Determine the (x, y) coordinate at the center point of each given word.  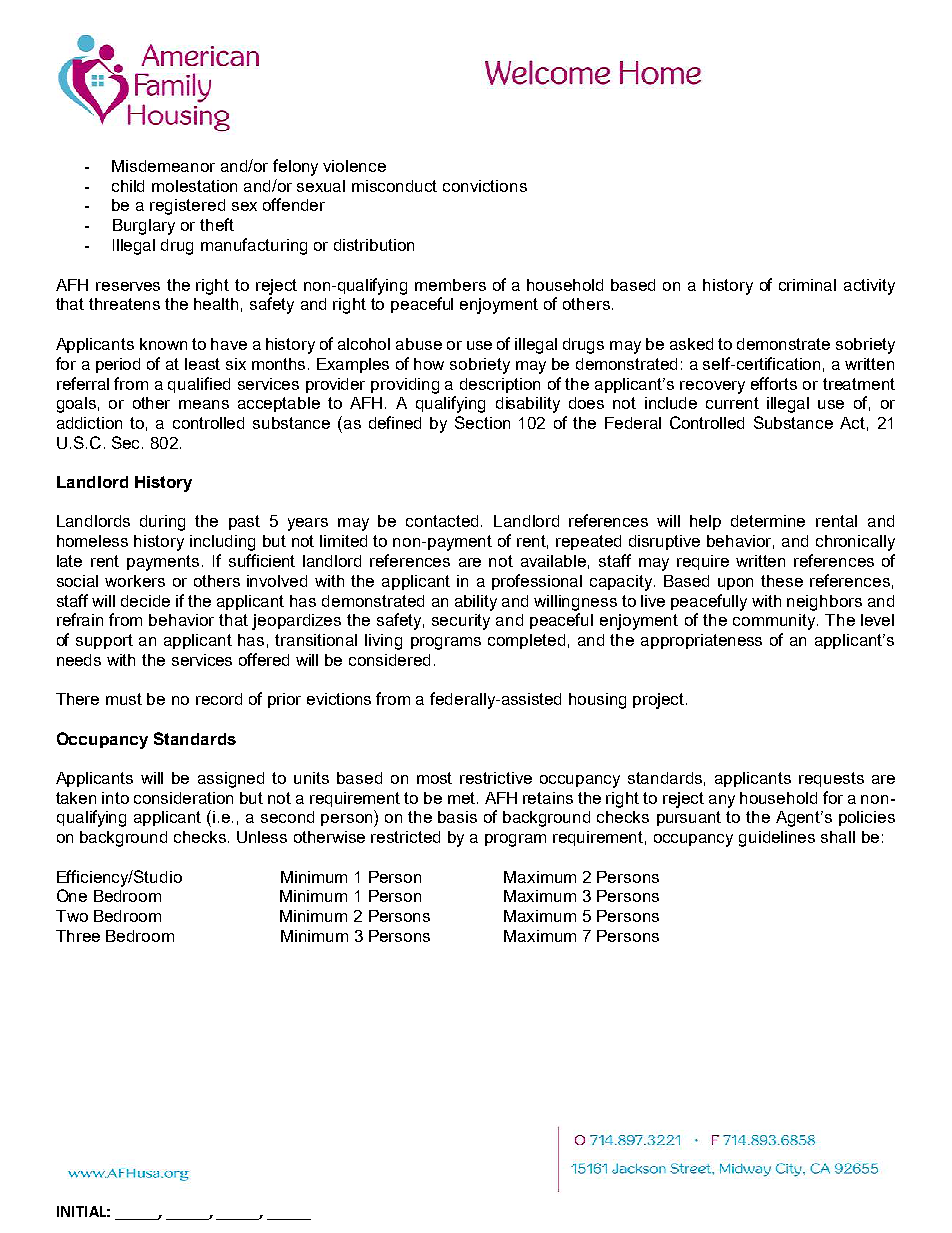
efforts (774, 383)
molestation (194, 186)
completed (526, 641)
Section (482, 422)
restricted (405, 837)
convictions (485, 186)
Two (72, 916)
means (204, 404)
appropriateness (701, 641)
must (124, 699)
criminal (807, 285)
